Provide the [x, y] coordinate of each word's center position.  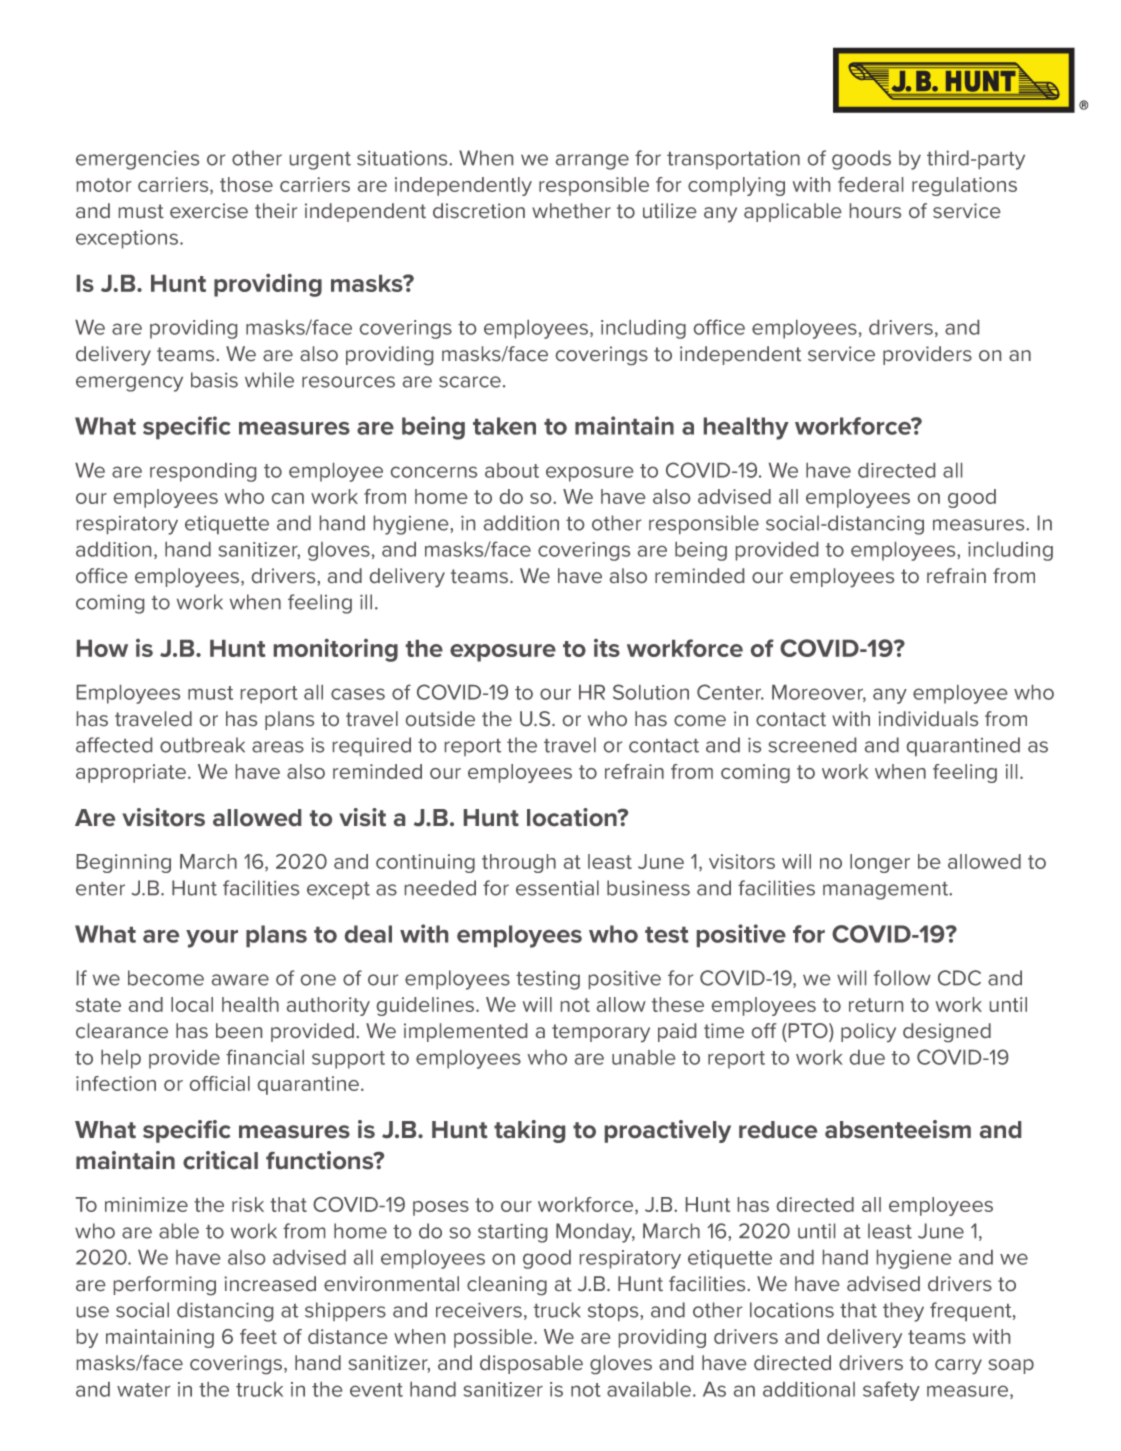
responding [203, 472]
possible [494, 1338]
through [519, 863]
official [220, 1083]
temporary [601, 1033]
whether [571, 210]
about [512, 470]
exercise [209, 210]
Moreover [819, 693]
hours [875, 210]
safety [891, 1391]
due [867, 1057]
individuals [928, 718]
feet [258, 1336]
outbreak [202, 745]
